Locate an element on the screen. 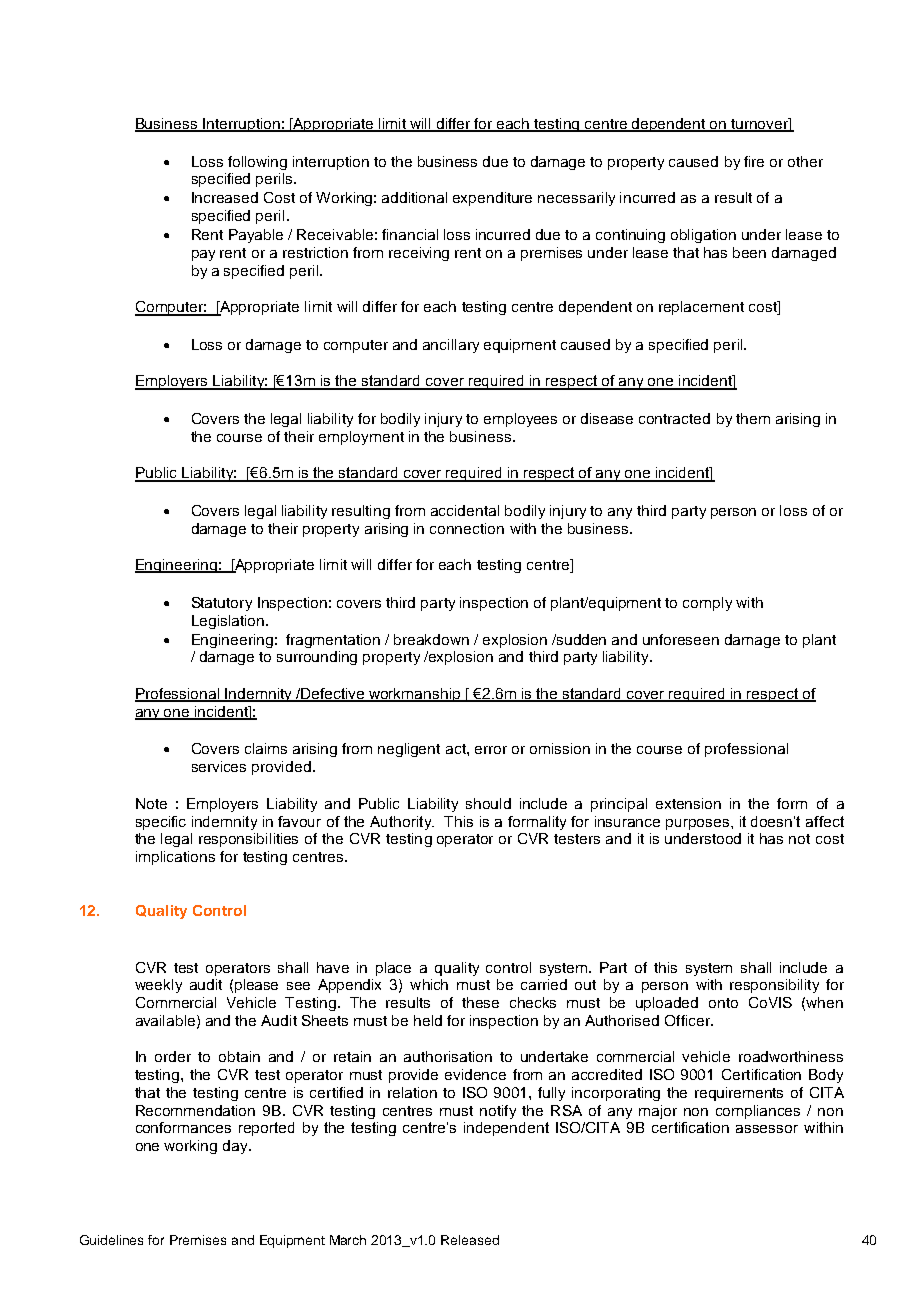  unforeseen is located at coordinates (681, 639).
